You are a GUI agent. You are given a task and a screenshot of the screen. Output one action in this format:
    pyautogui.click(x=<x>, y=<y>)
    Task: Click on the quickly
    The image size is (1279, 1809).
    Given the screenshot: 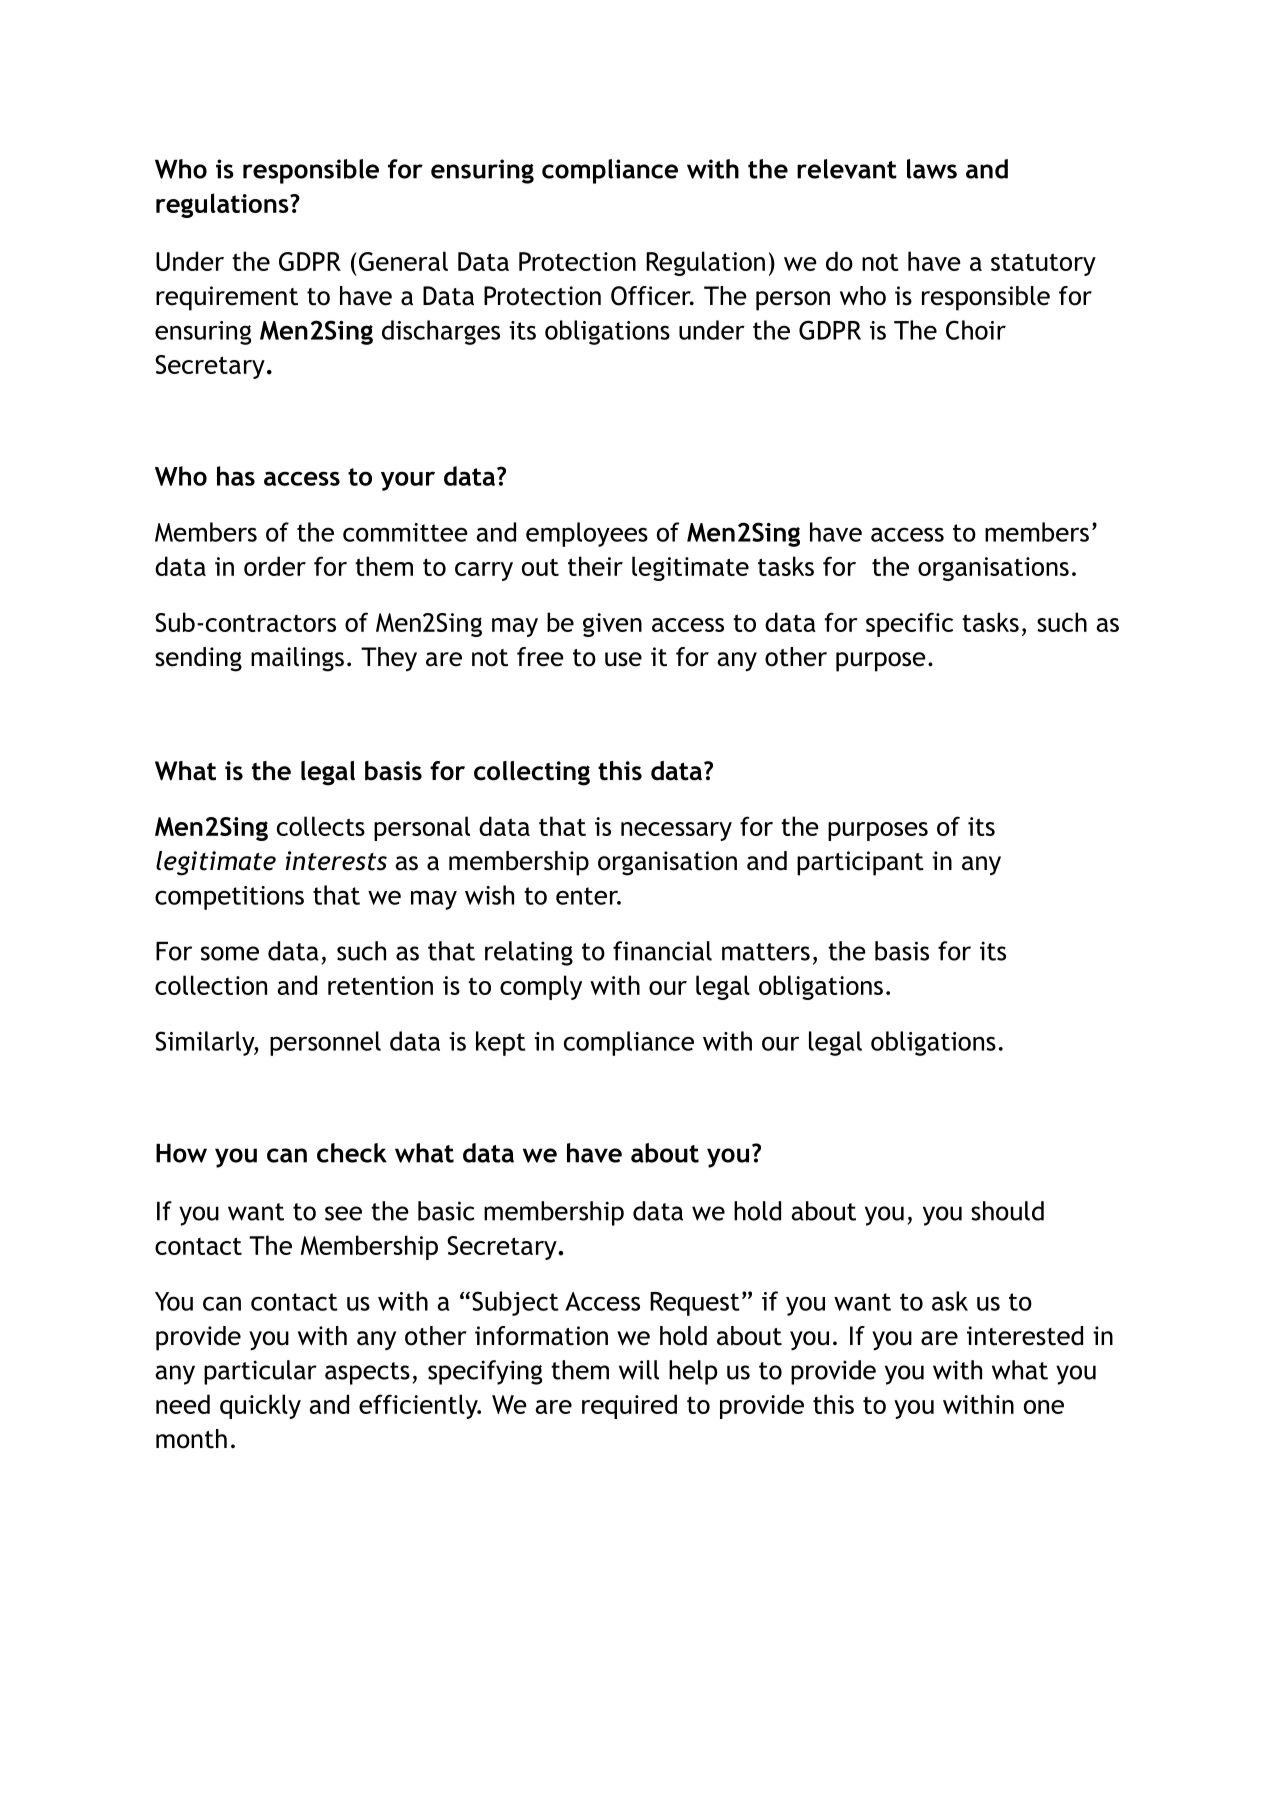 What is the action you would take?
    pyautogui.click(x=260, y=1406)
